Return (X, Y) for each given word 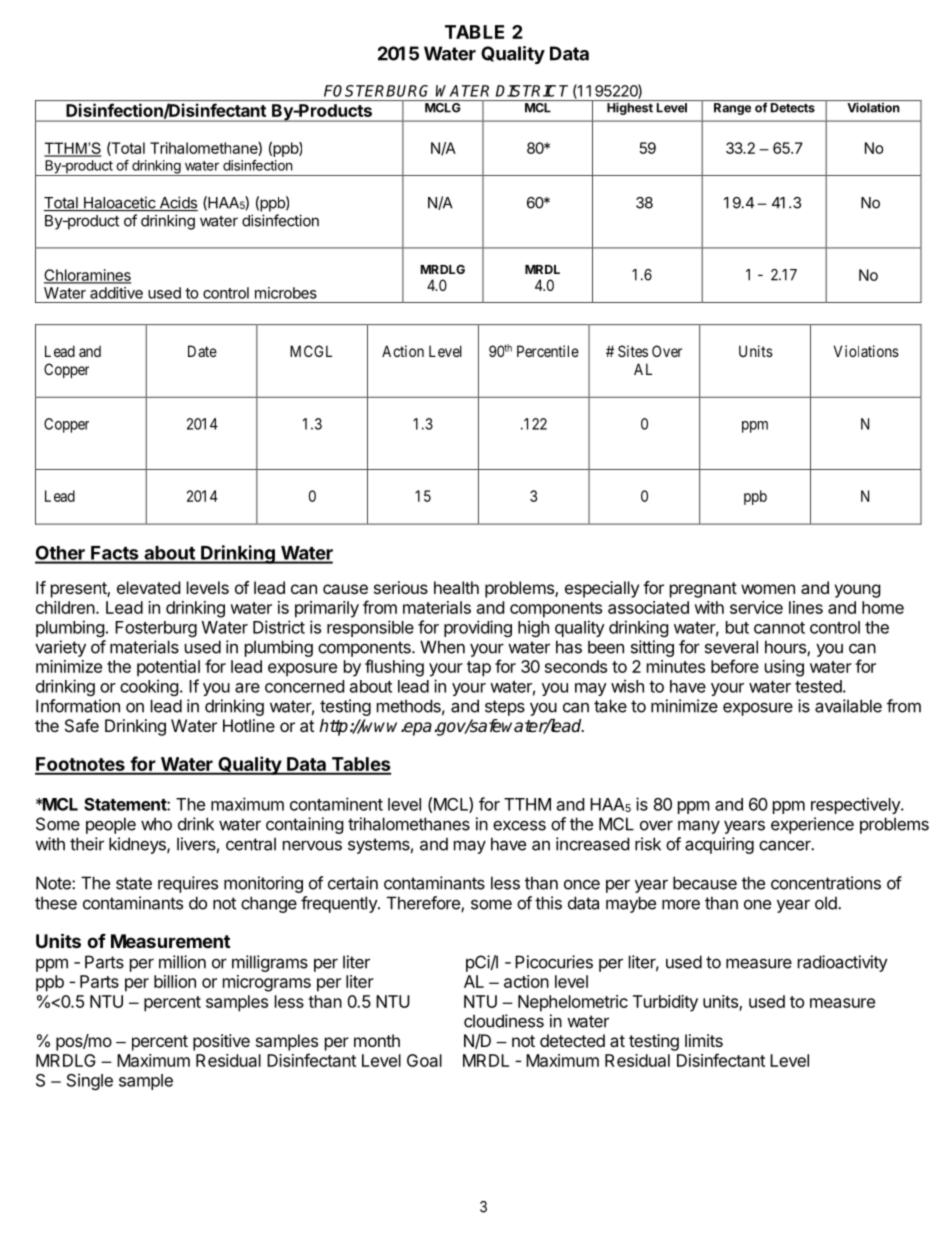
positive (221, 1042)
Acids (177, 203)
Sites (633, 351)
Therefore (424, 904)
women (768, 589)
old (827, 903)
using (784, 668)
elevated (148, 587)
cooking (149, 687)
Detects (793, 108)
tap (479, 669)
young (857, 591)
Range (732, 109)
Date (202, 351)
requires (188, 884)
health (456, 587)
